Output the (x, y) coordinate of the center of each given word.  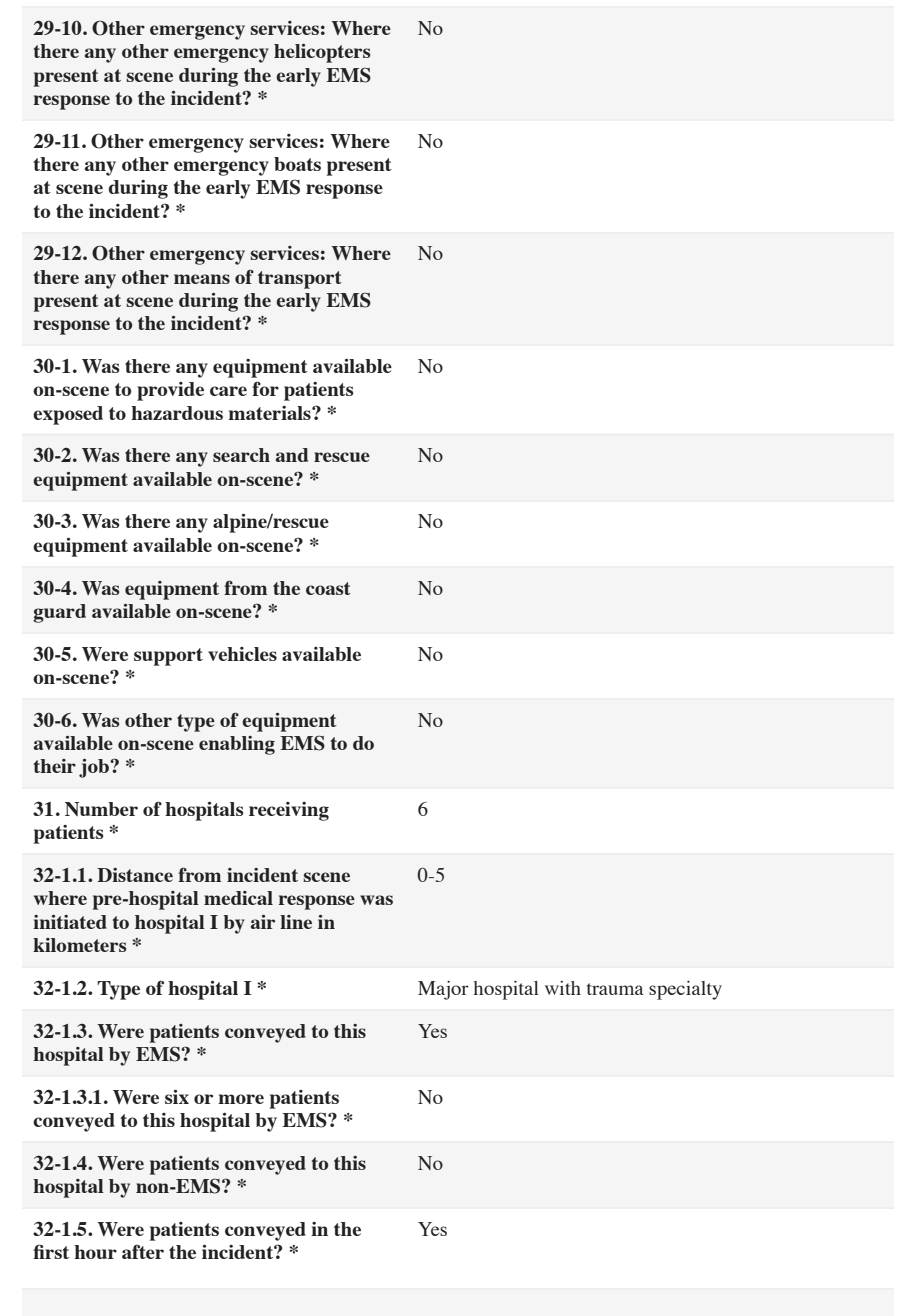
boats (297, 164)
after (143, 1251)
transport (300, 280)
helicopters (322, 53)
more (241, 1099)
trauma (615, 989)
